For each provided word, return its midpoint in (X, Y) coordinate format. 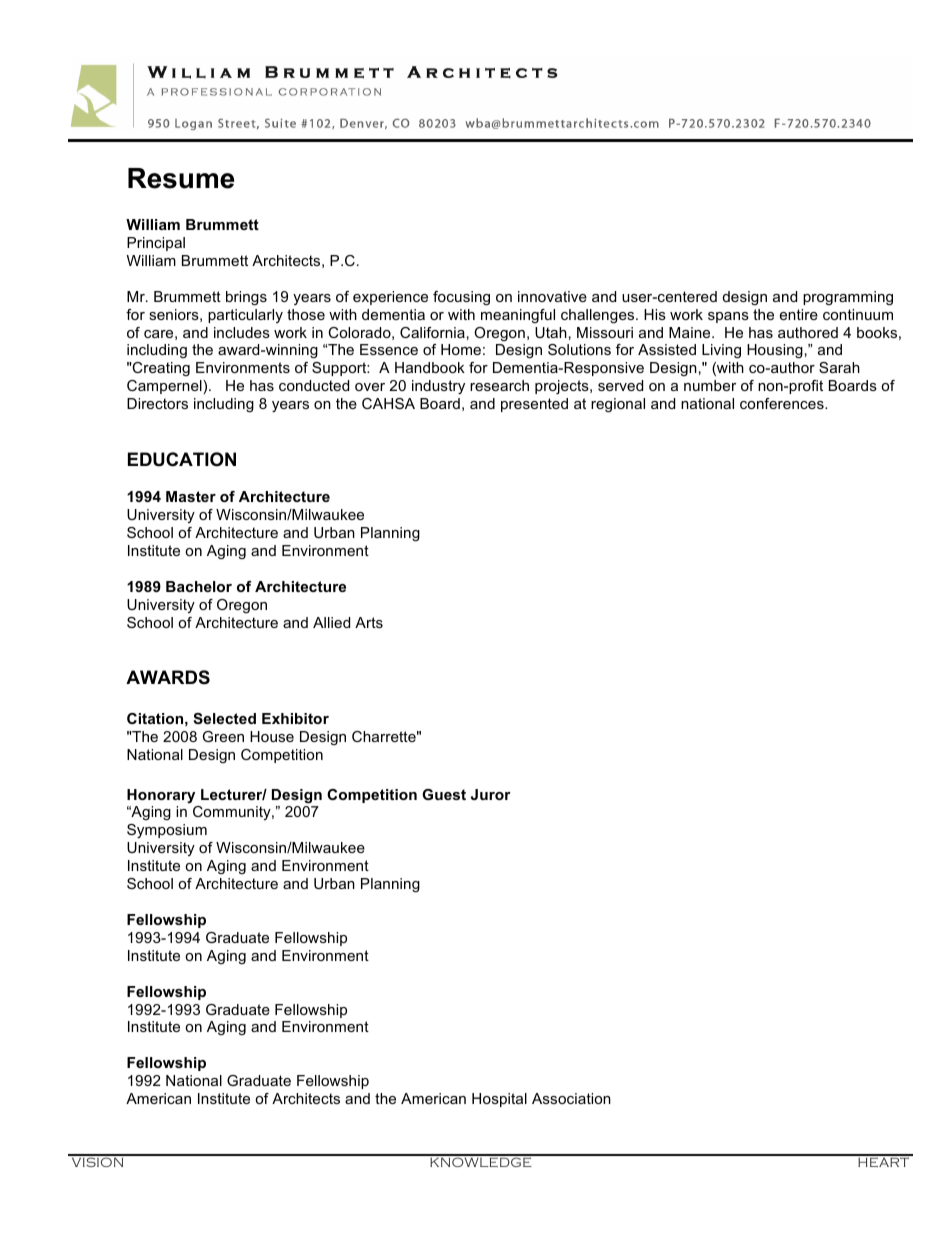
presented (534, 405)
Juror (491, 794)
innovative (552, 296)
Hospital (499, 1100)
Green (223, 736)
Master (191, 496)
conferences (783, 403)
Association (571, 1098)
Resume (181, 178)
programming (848, 298)
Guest (444, 794)
